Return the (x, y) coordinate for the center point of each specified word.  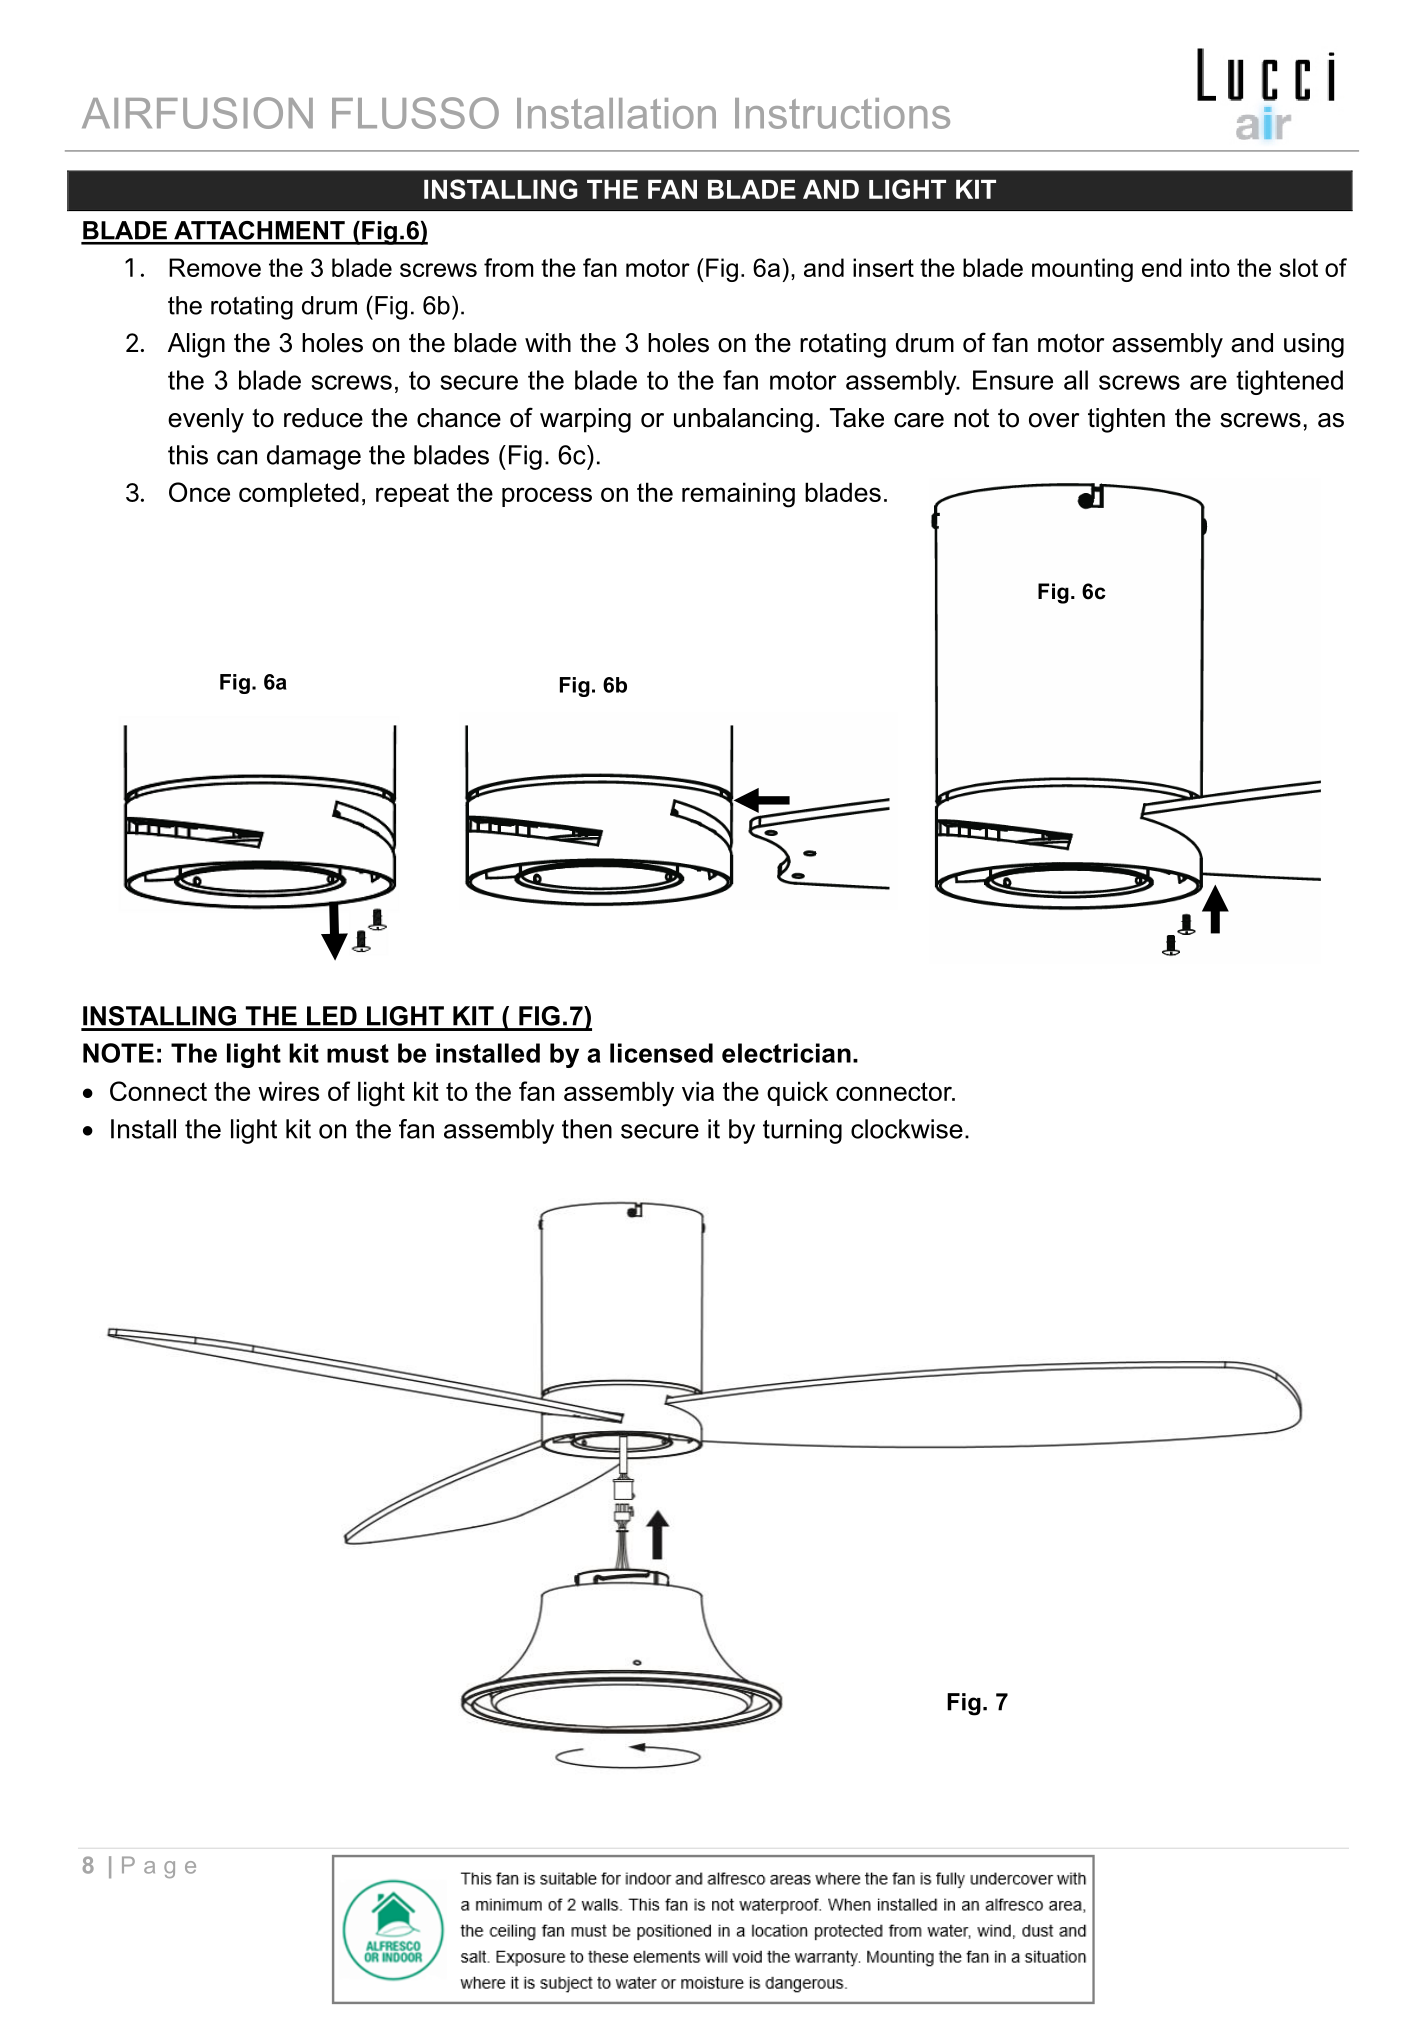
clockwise (907, 1129)
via (698, 1091)
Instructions (842, 113)
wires (288, 1091)
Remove (215, 267)
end (1162, 267)
